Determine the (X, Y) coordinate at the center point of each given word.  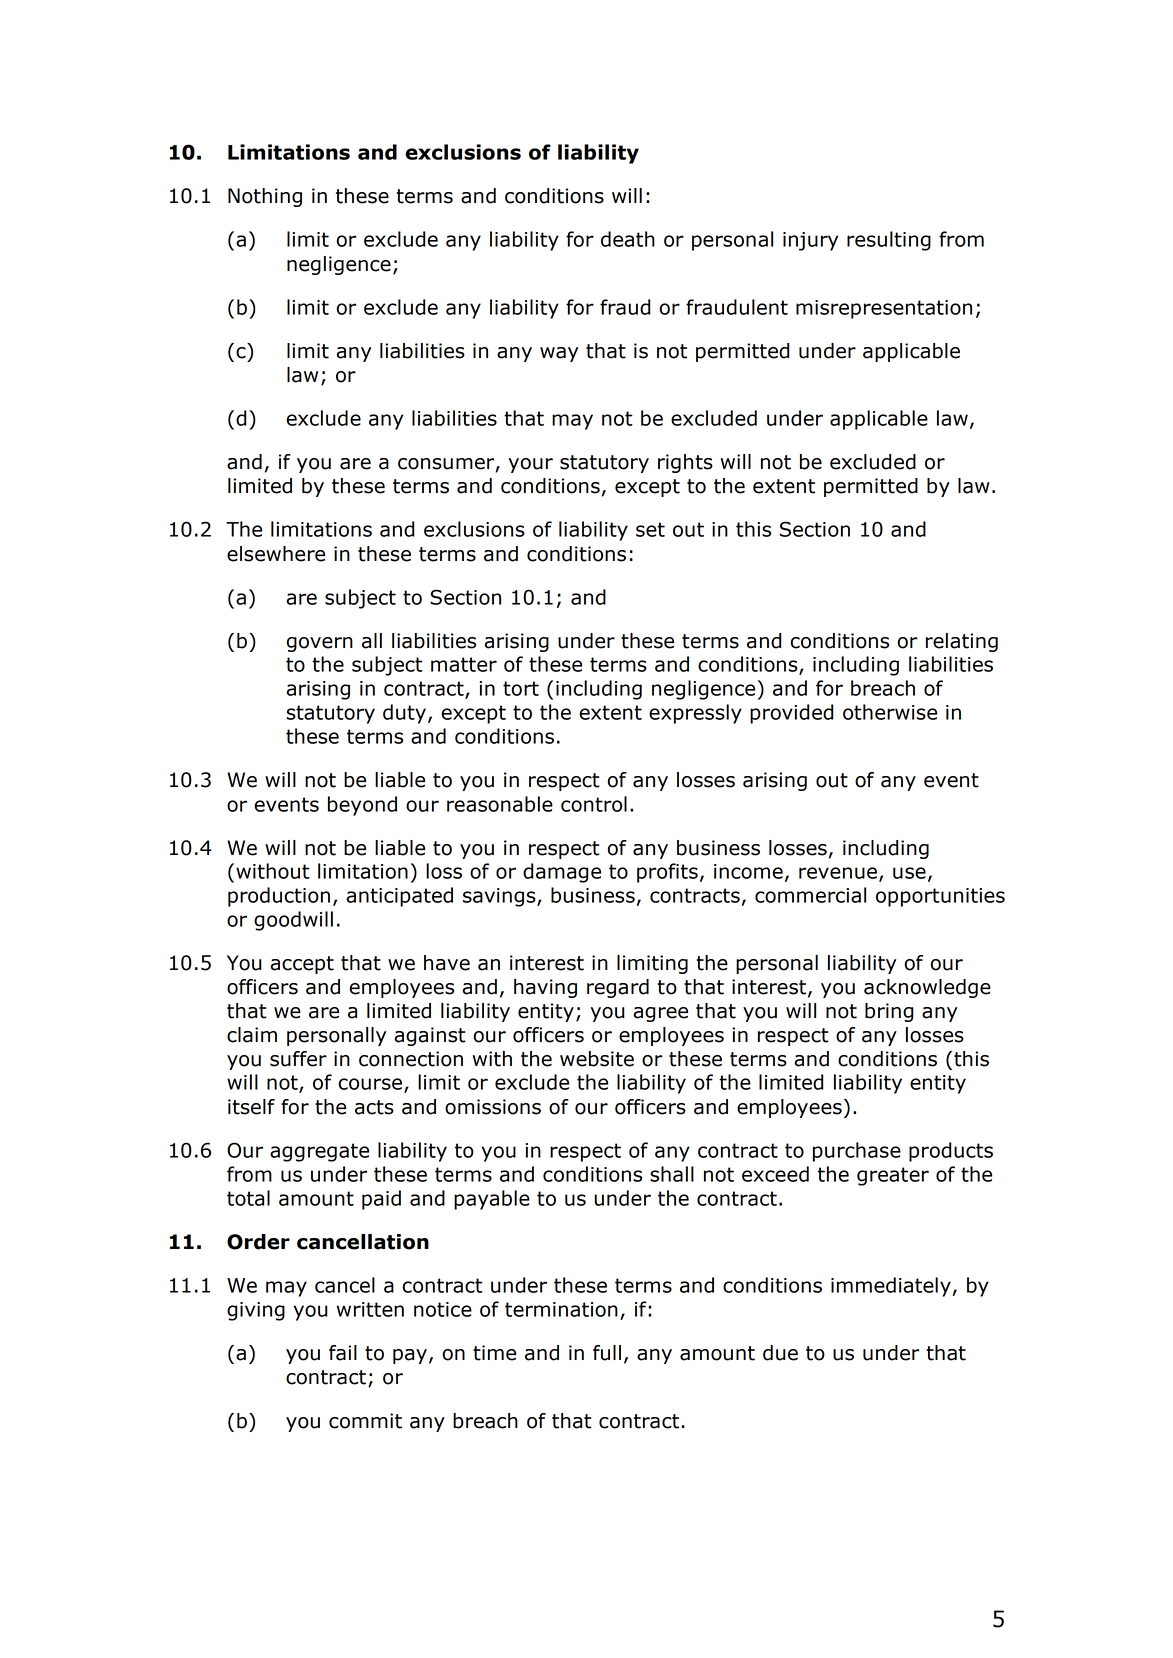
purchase (857, 1152)
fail (343, 1353)
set (650, 529)
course (370, 1084)
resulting (889, 241)
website (597, 1059)
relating (962, 642)
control (594, 804)
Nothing (265, 197)
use (909, 873)
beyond (362, 806)
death (628, 239)
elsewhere (276, 554)
